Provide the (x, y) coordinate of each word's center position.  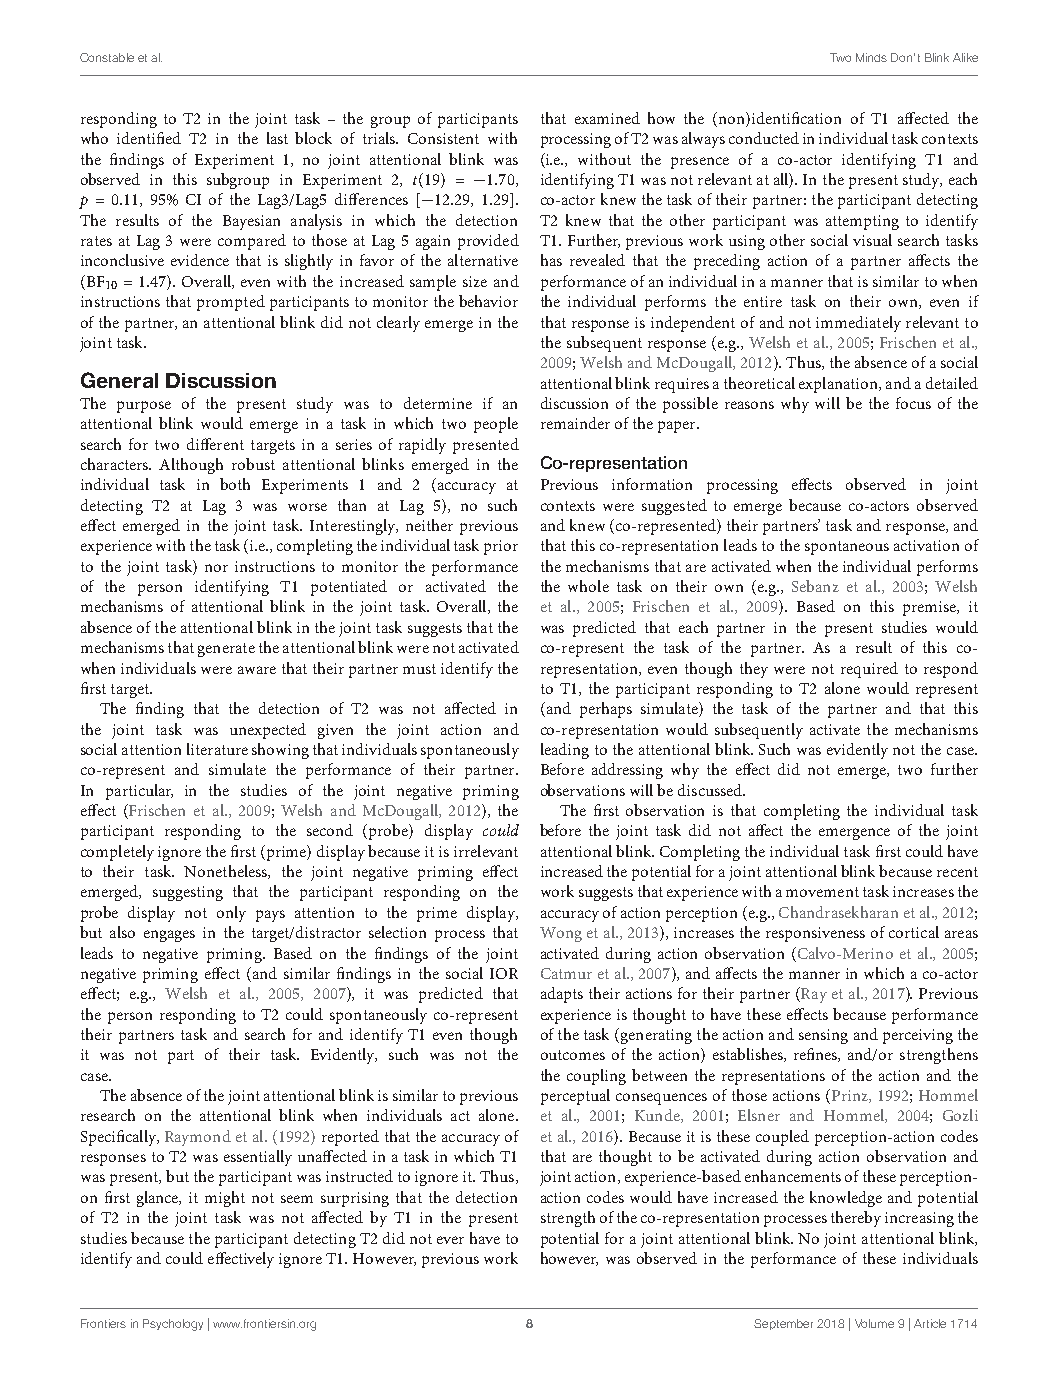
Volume (874, 1323)
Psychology (173, 1325)
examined (607, 118)
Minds (871, 57)
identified (149, 138)
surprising (355, 1199)
